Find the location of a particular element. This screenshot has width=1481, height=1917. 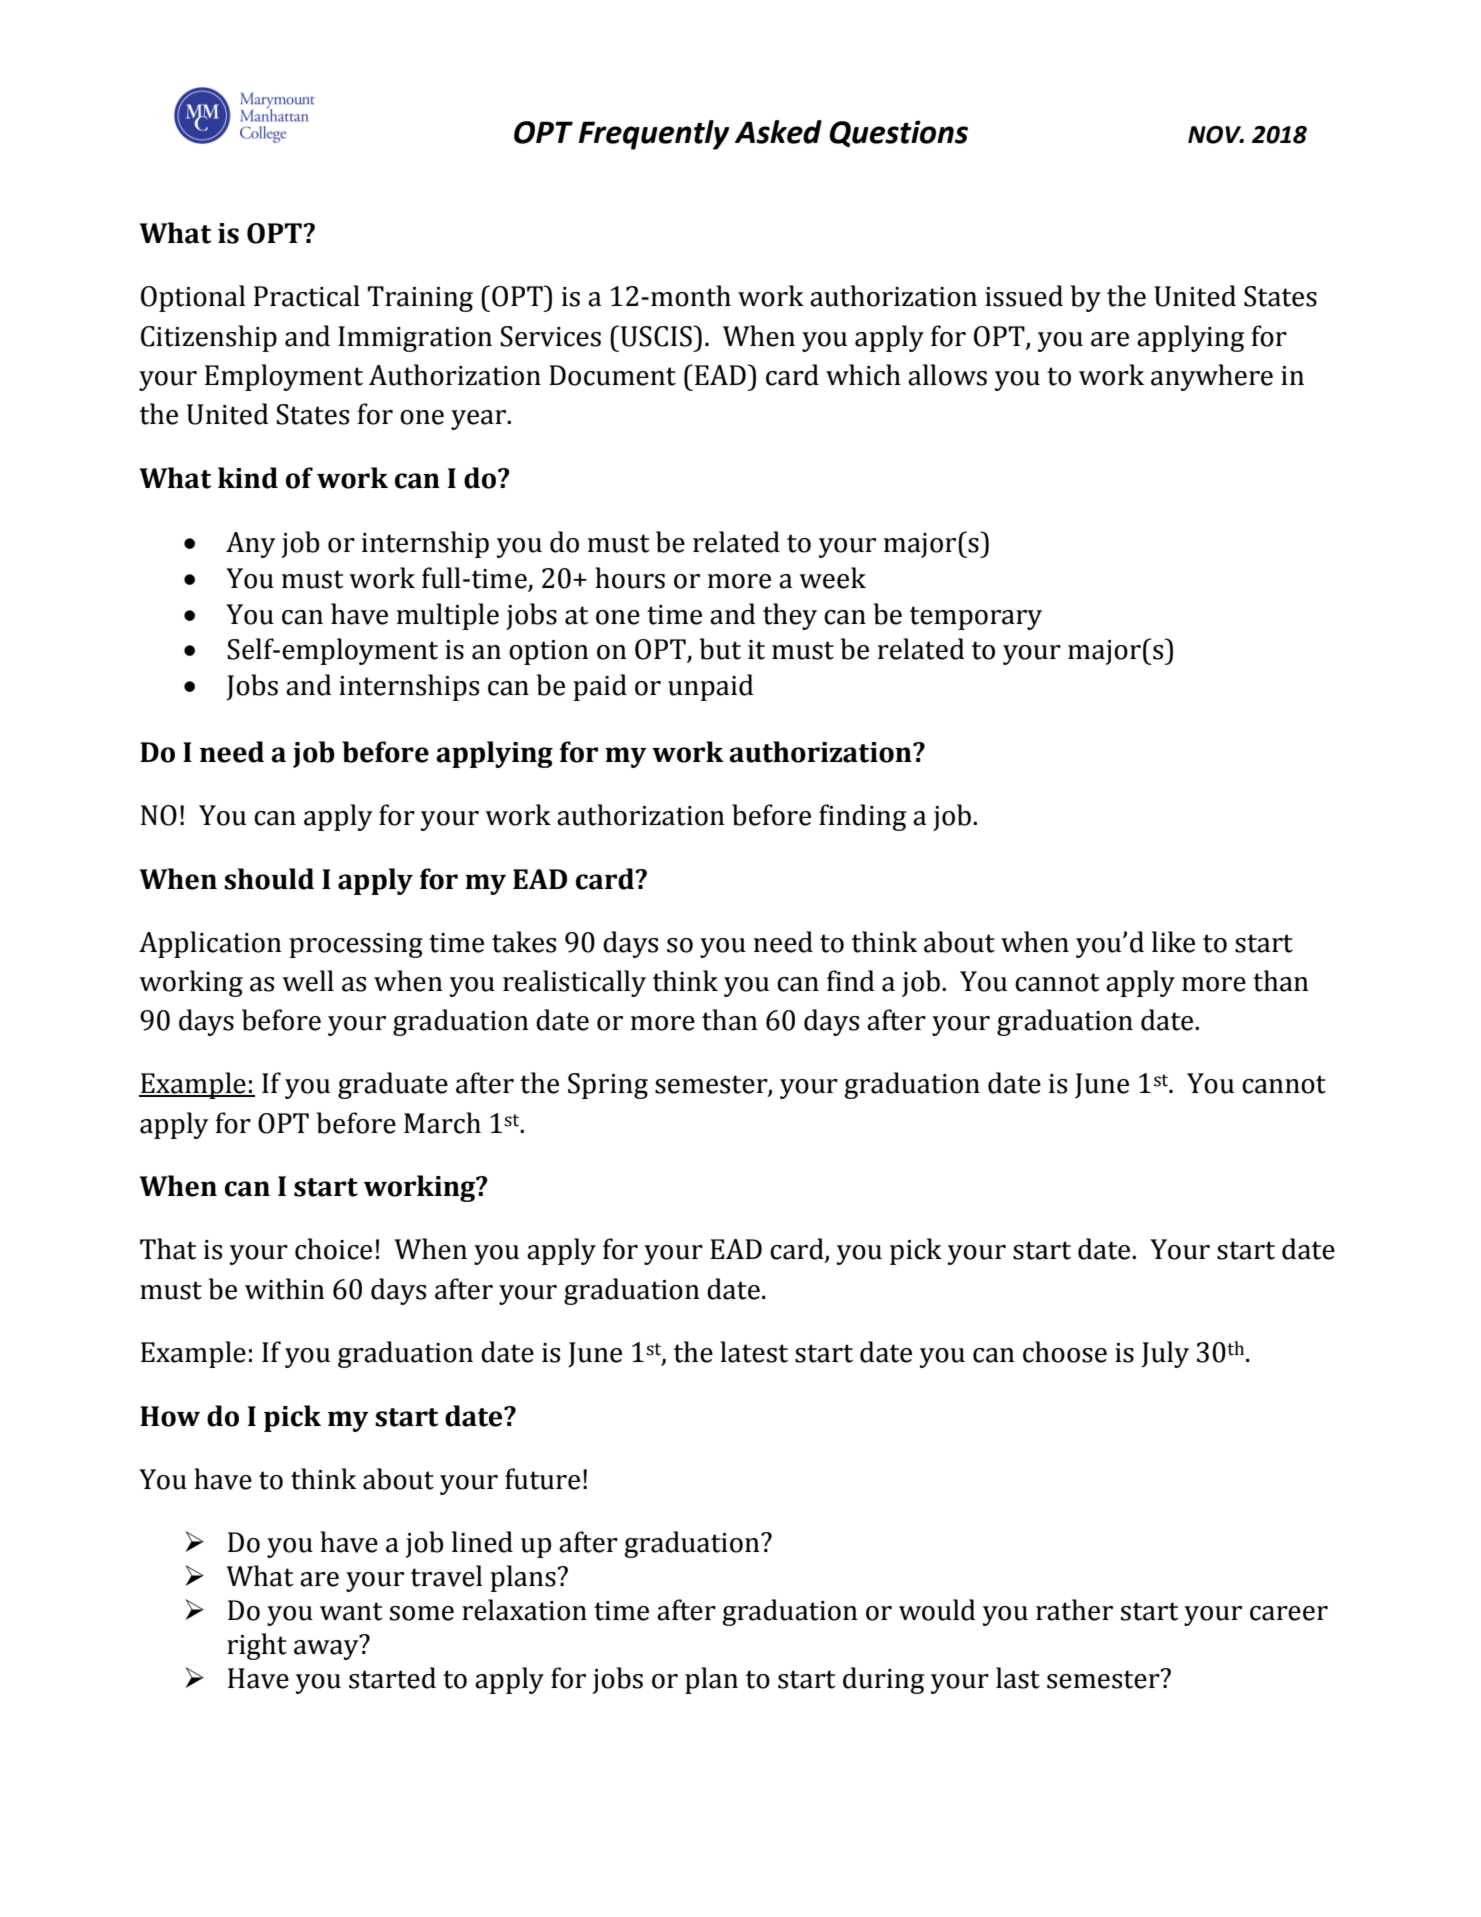

issued is located at coordinates (1024, 296).
